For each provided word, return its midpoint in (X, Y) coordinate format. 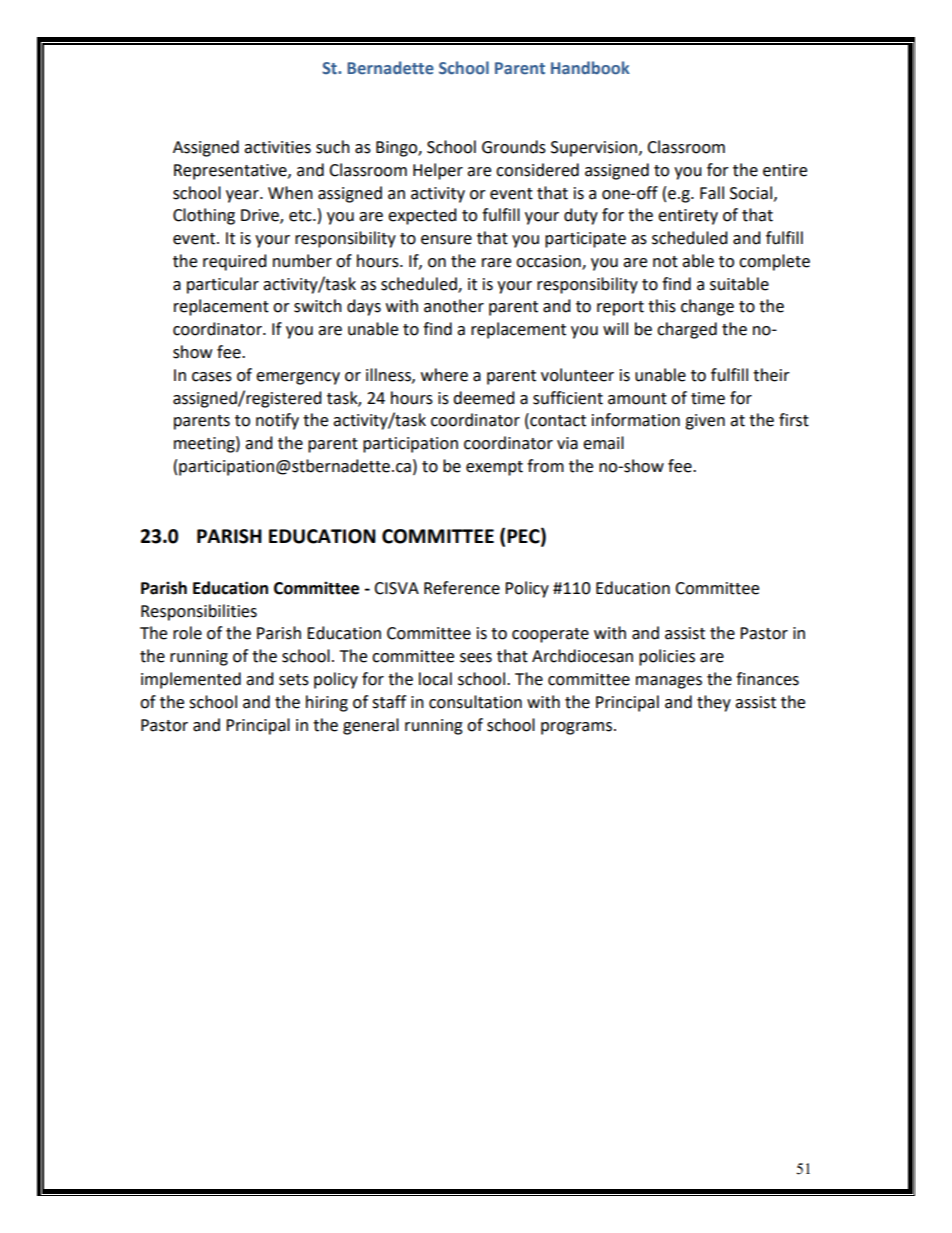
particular (223, 285)
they (714, 703)
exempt (494, 468)
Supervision (595, 149)
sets (294, 680)
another (454, 306)
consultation (475, 702)
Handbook (590, 67)
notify (277, 421)
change (707, 307)
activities (277, 147)
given (705, 422)
